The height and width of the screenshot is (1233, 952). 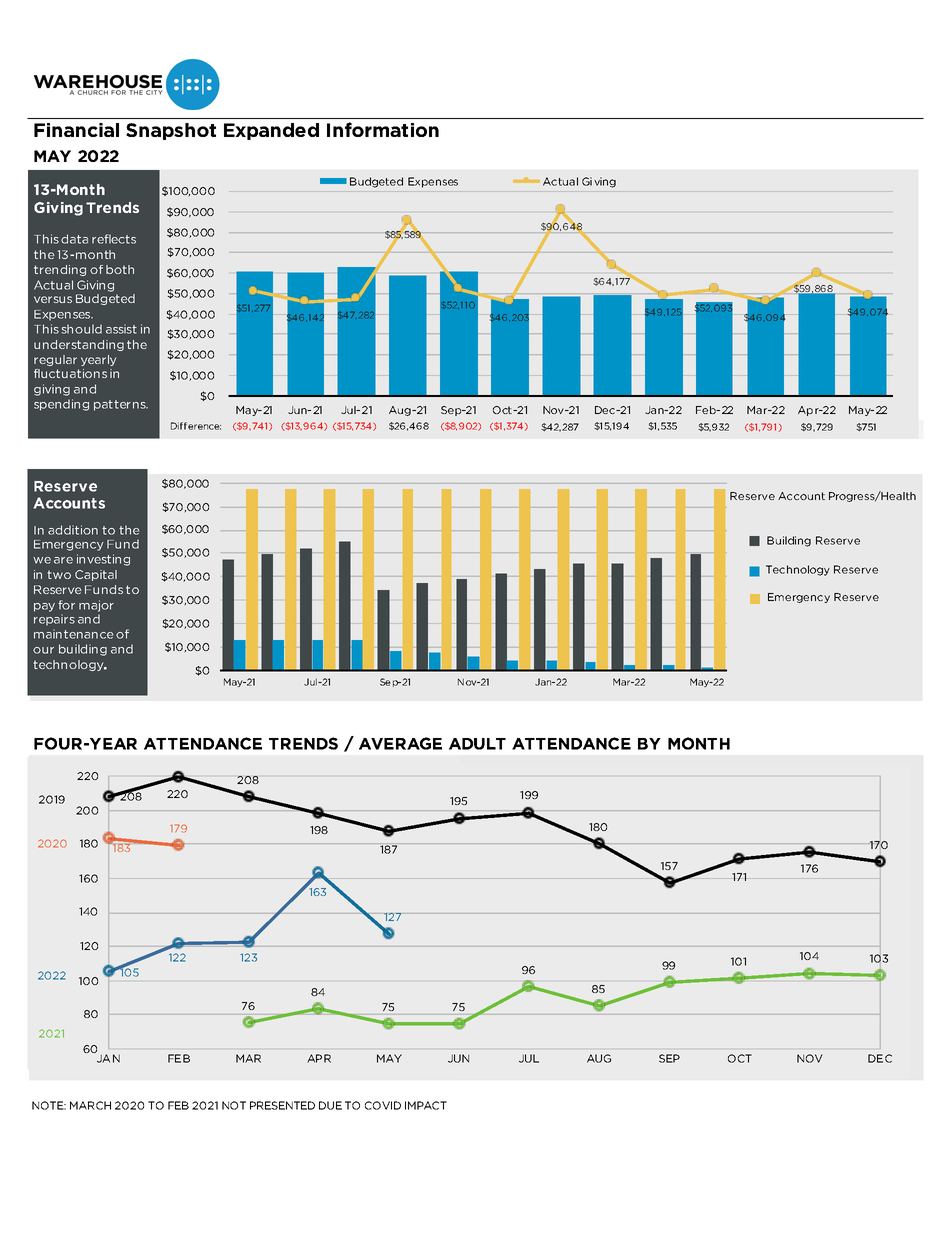 What do you see at coordinates (282, 1105) in the screenshot?
I see `PRESENTED` at bounding box center [282, 1105].
